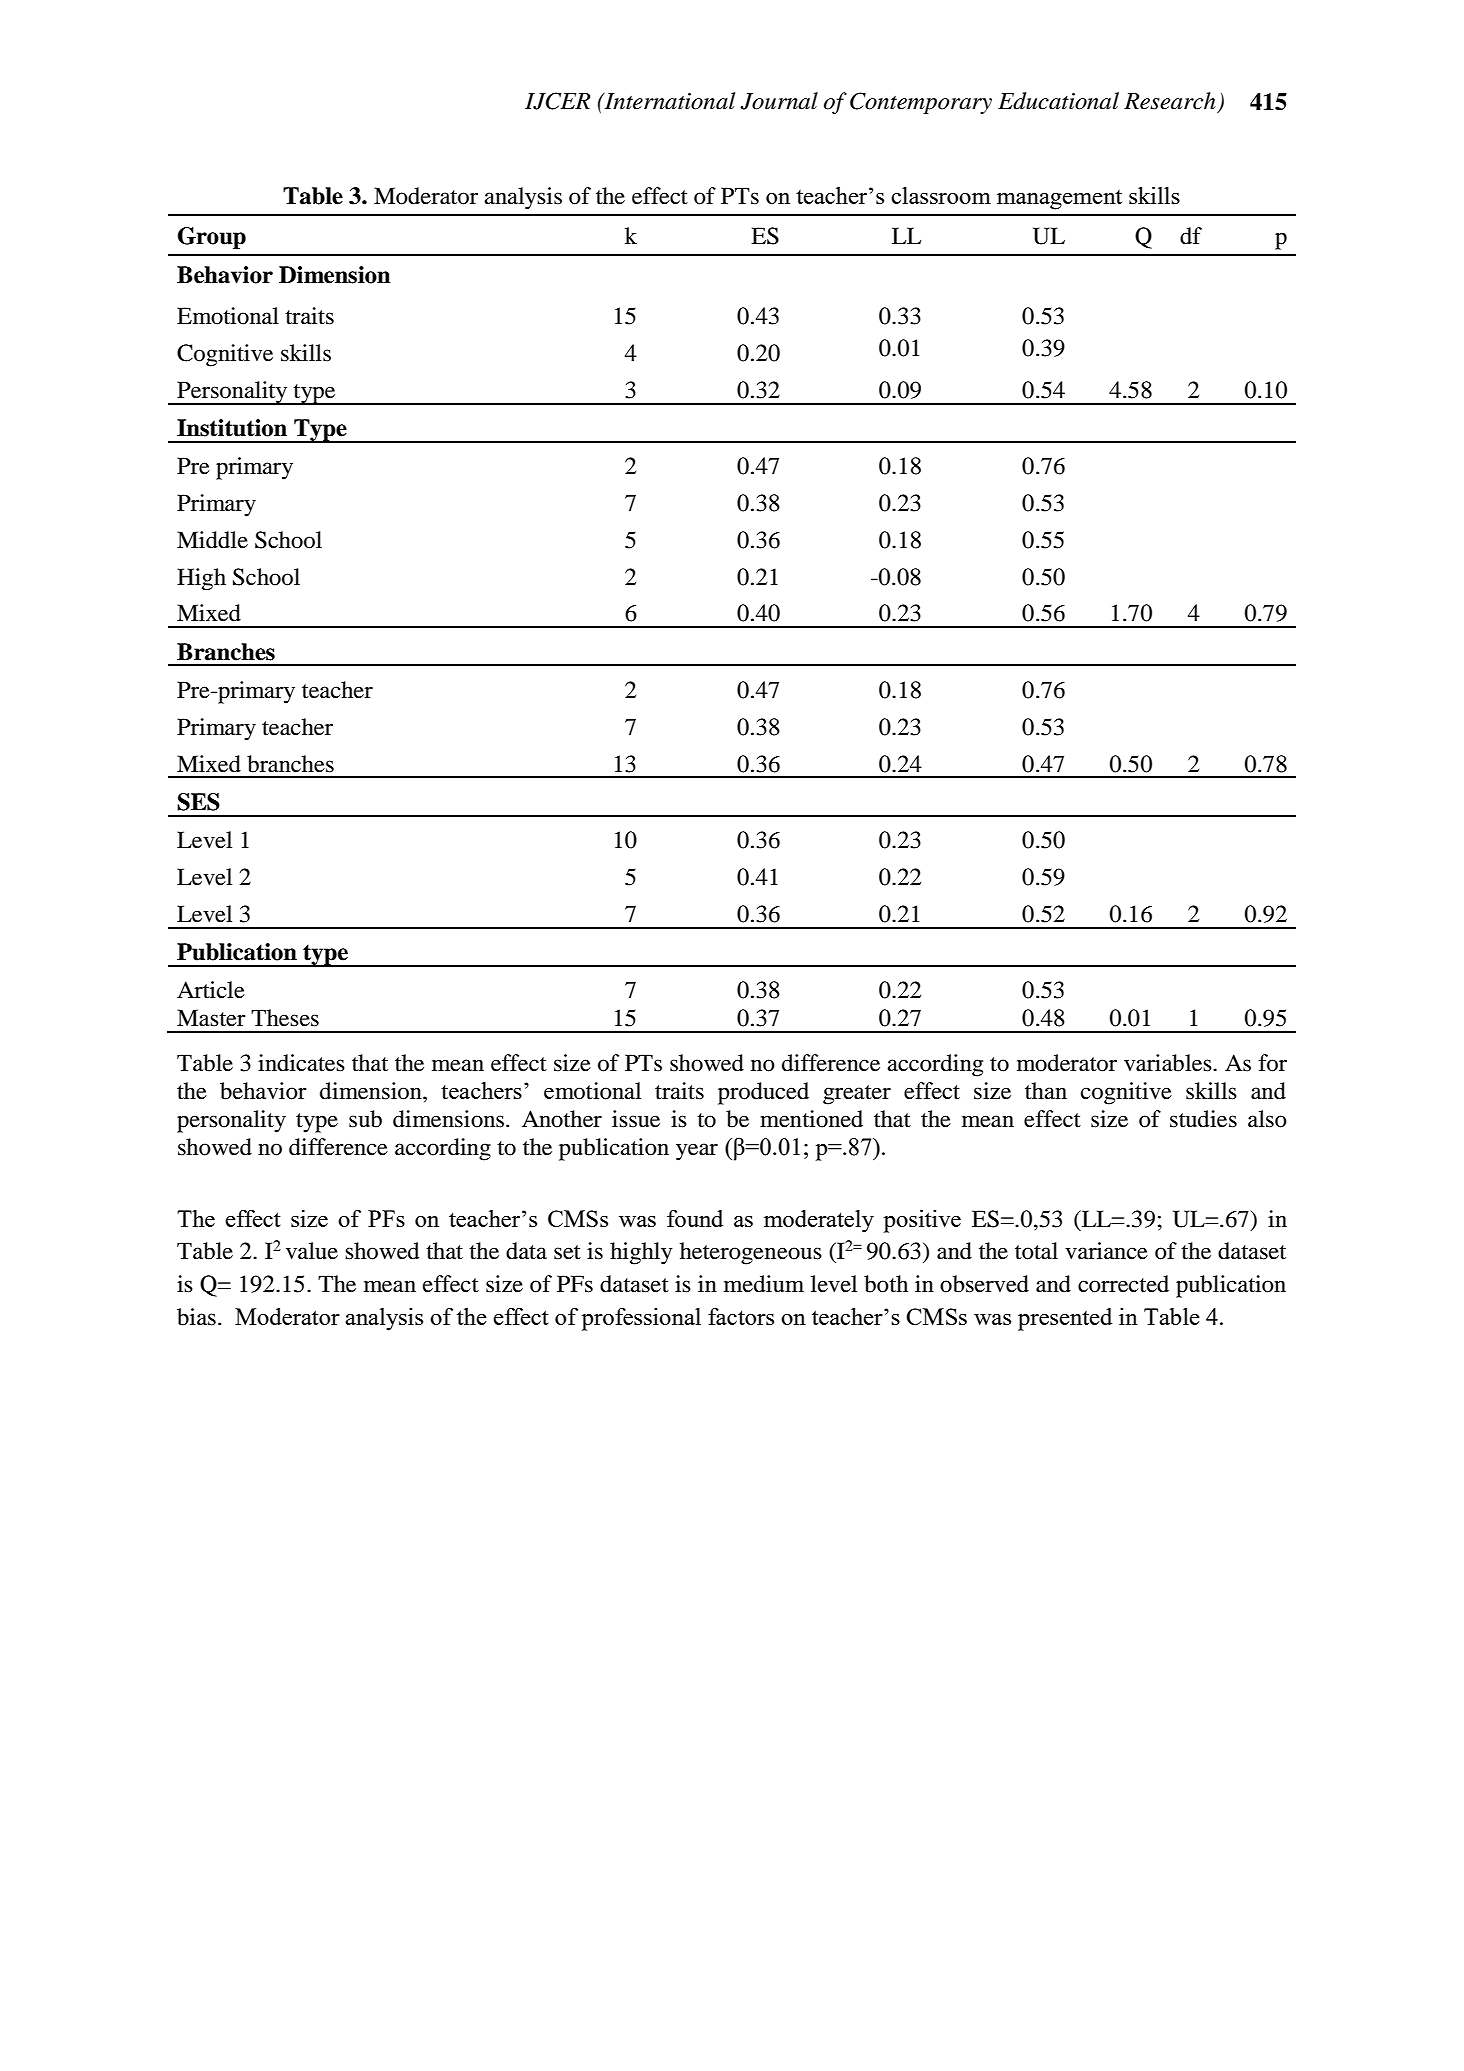  Describe the element at coordinates (1170, 101) in the screenshot. I see `Research` at that location.
